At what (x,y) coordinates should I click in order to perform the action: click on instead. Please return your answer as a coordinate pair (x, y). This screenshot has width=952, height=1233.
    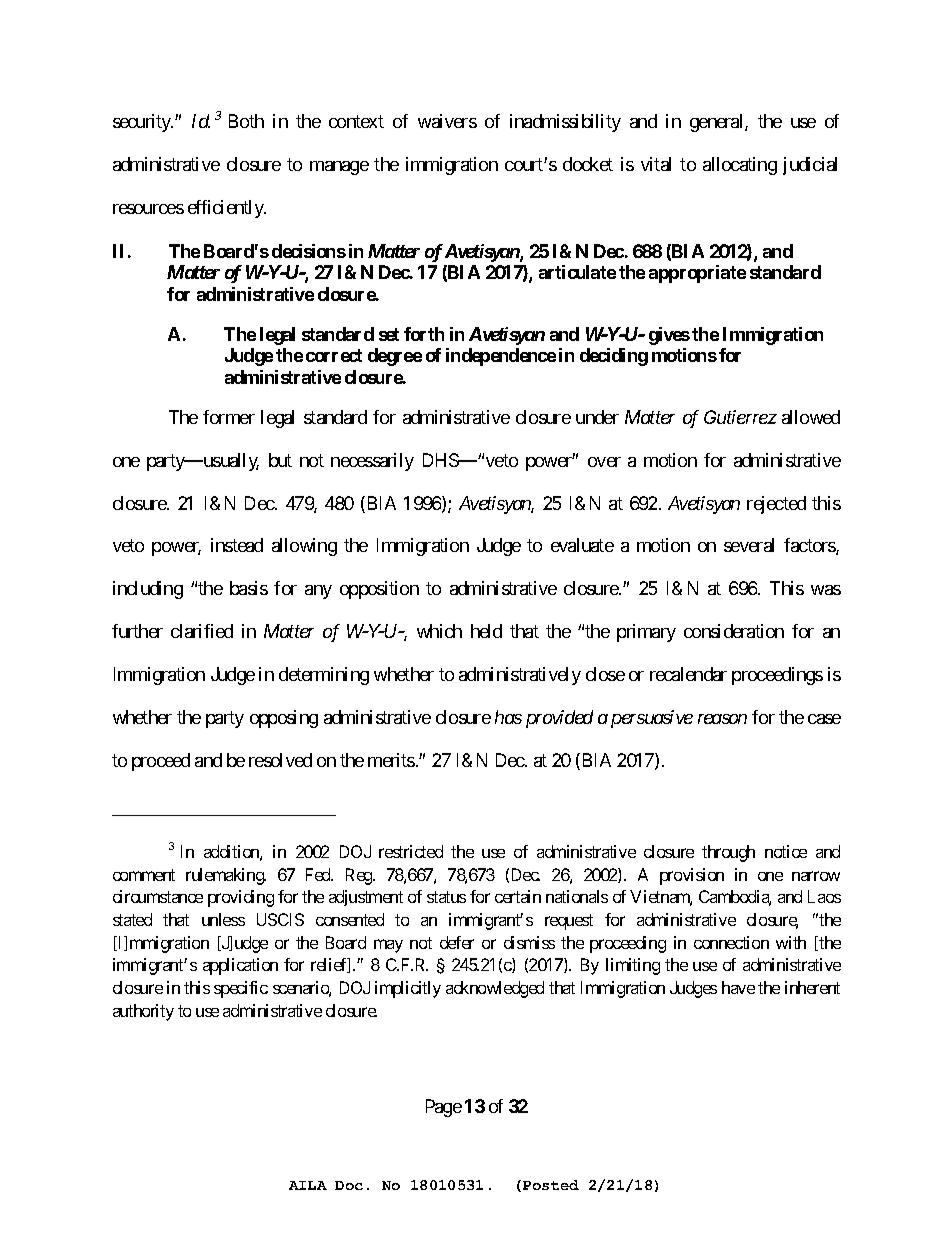
    Looking at the image, I should click on (237, 545).
